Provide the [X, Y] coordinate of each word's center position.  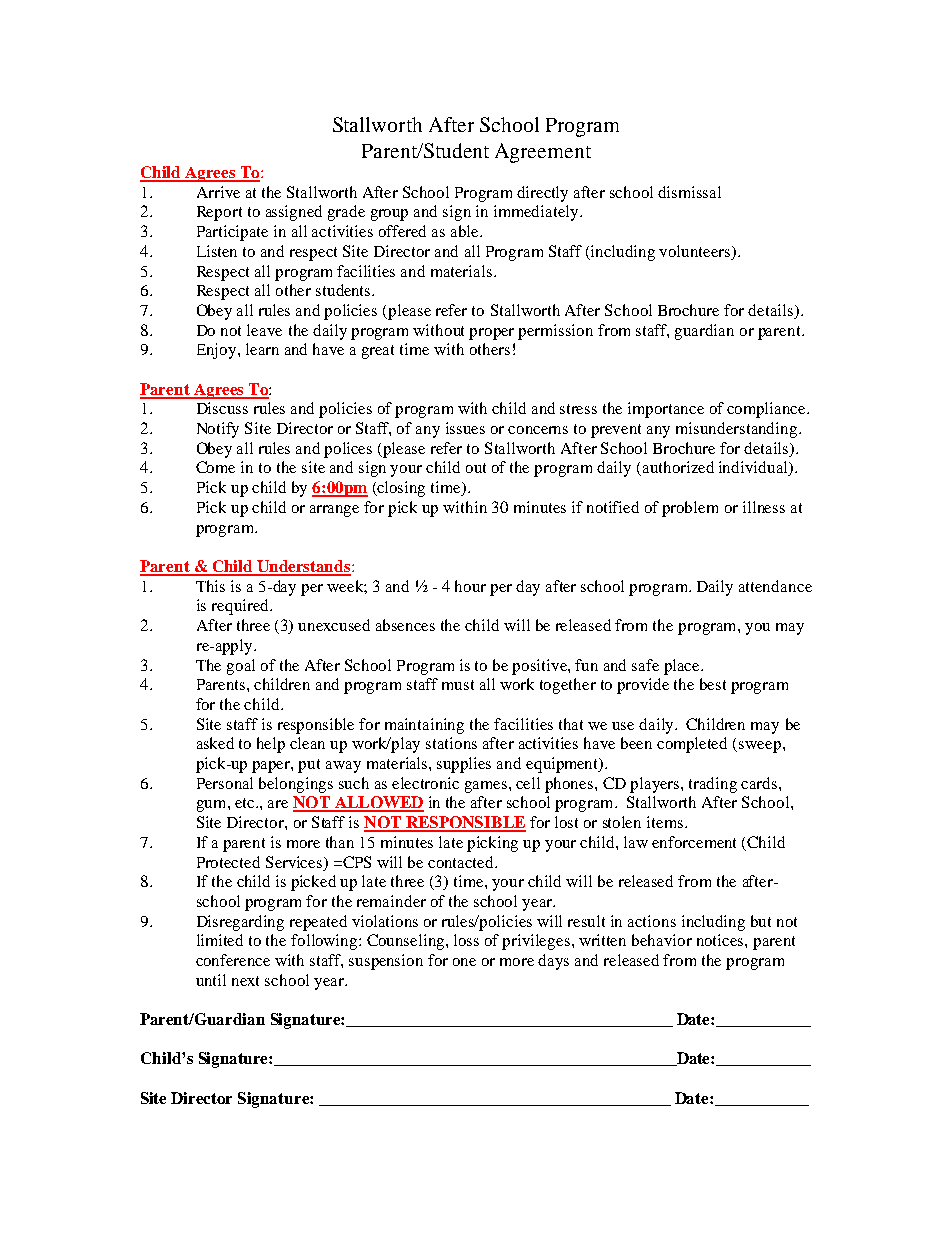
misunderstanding [738, 430]
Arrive [218, 192]
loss [466, 940]
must [458, 685]
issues [465, 428]
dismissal [689, 192]
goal [241, 667]
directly [542, 194]
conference [233, 960]
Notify [218, 430]
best [713, 684]
